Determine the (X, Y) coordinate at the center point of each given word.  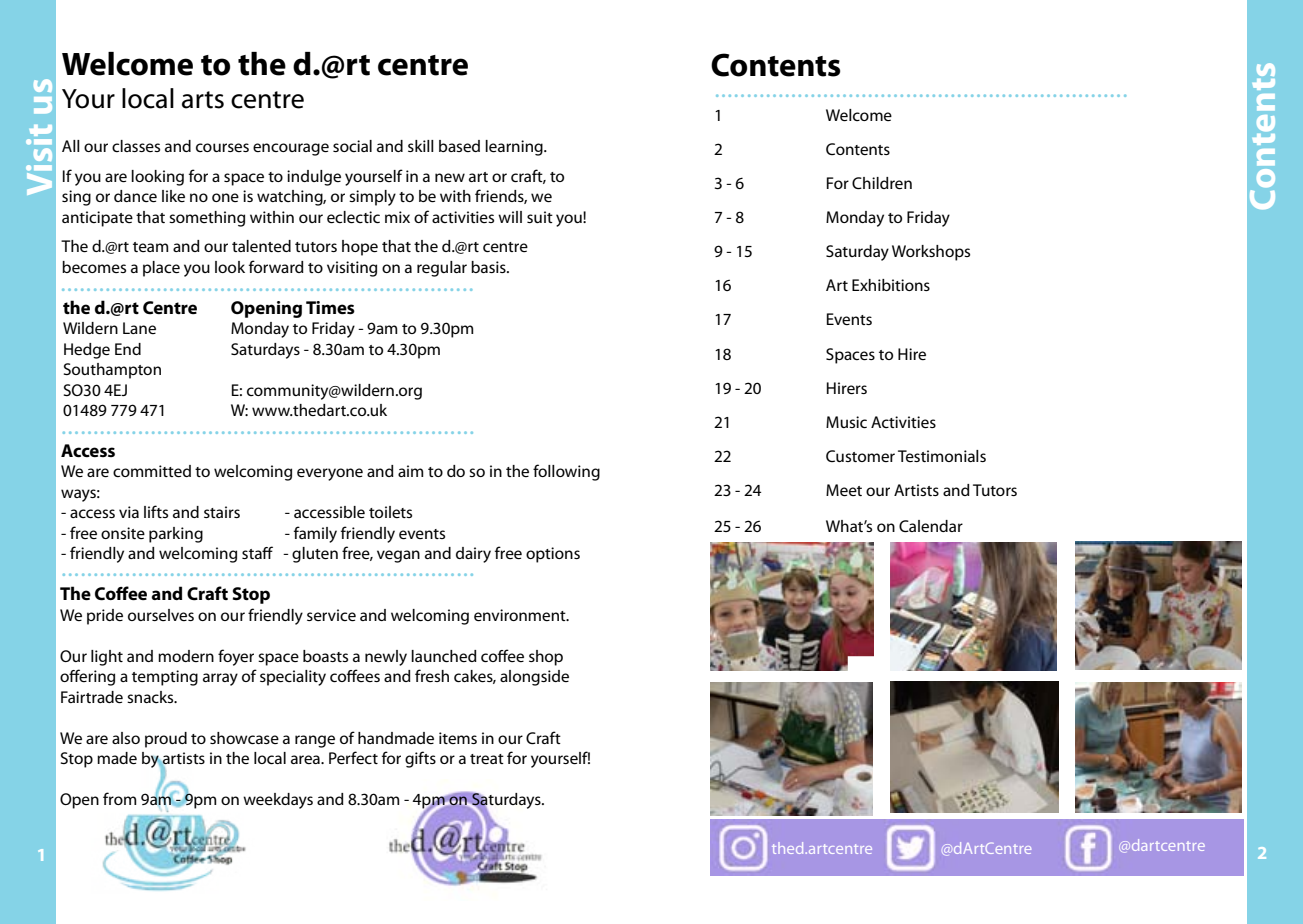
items (458, 738)
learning (515, 148)
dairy (473, 555)
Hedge (87, 351)
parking (176, 535)
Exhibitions (891, 285)
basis (489, 267)
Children (882, 183)
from (119, 798)
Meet (844, 490)
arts (203, 100)
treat (487, 759)
